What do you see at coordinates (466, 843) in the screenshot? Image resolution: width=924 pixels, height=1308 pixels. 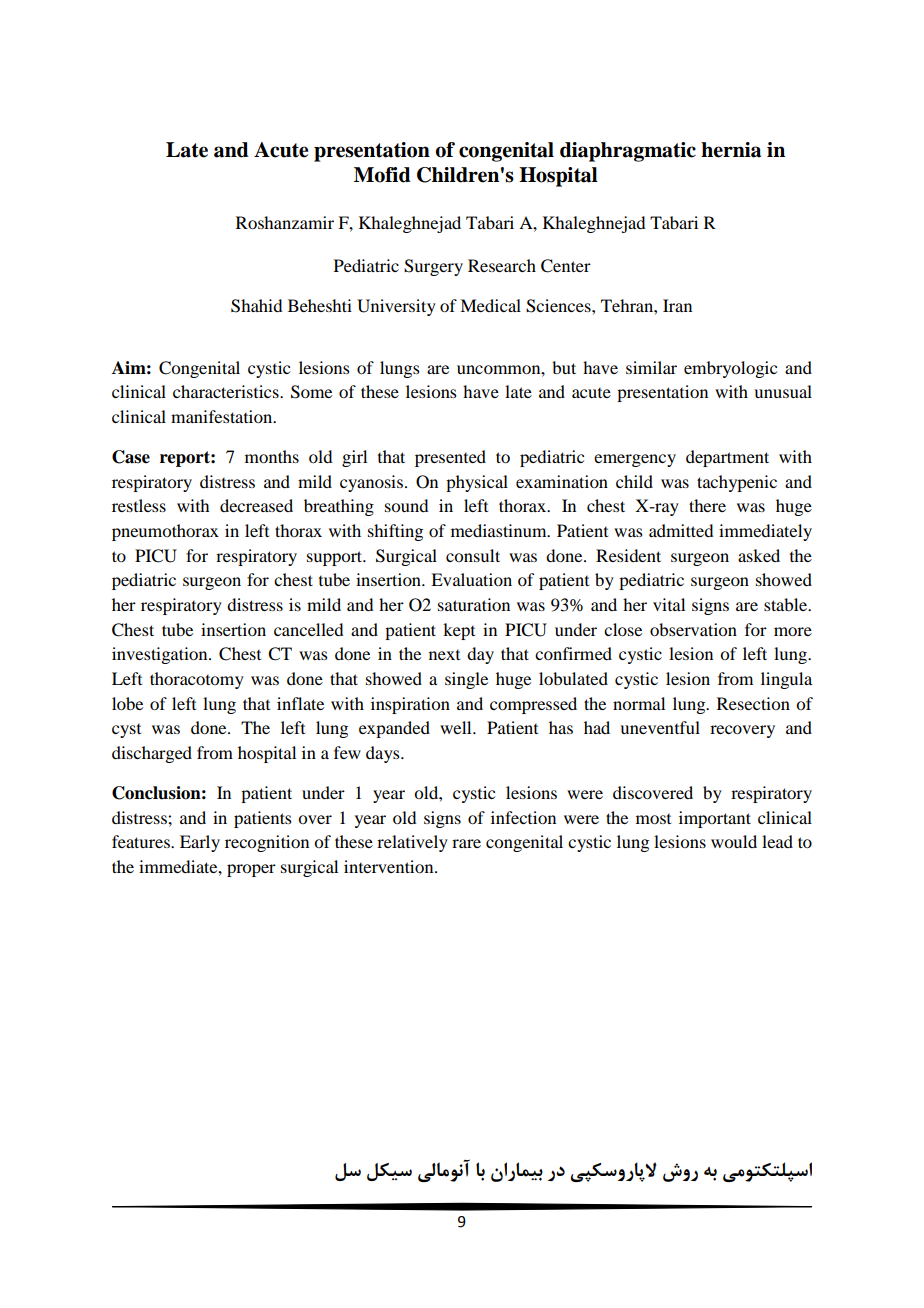 I see `rare` at bounding box center [466, 843].
